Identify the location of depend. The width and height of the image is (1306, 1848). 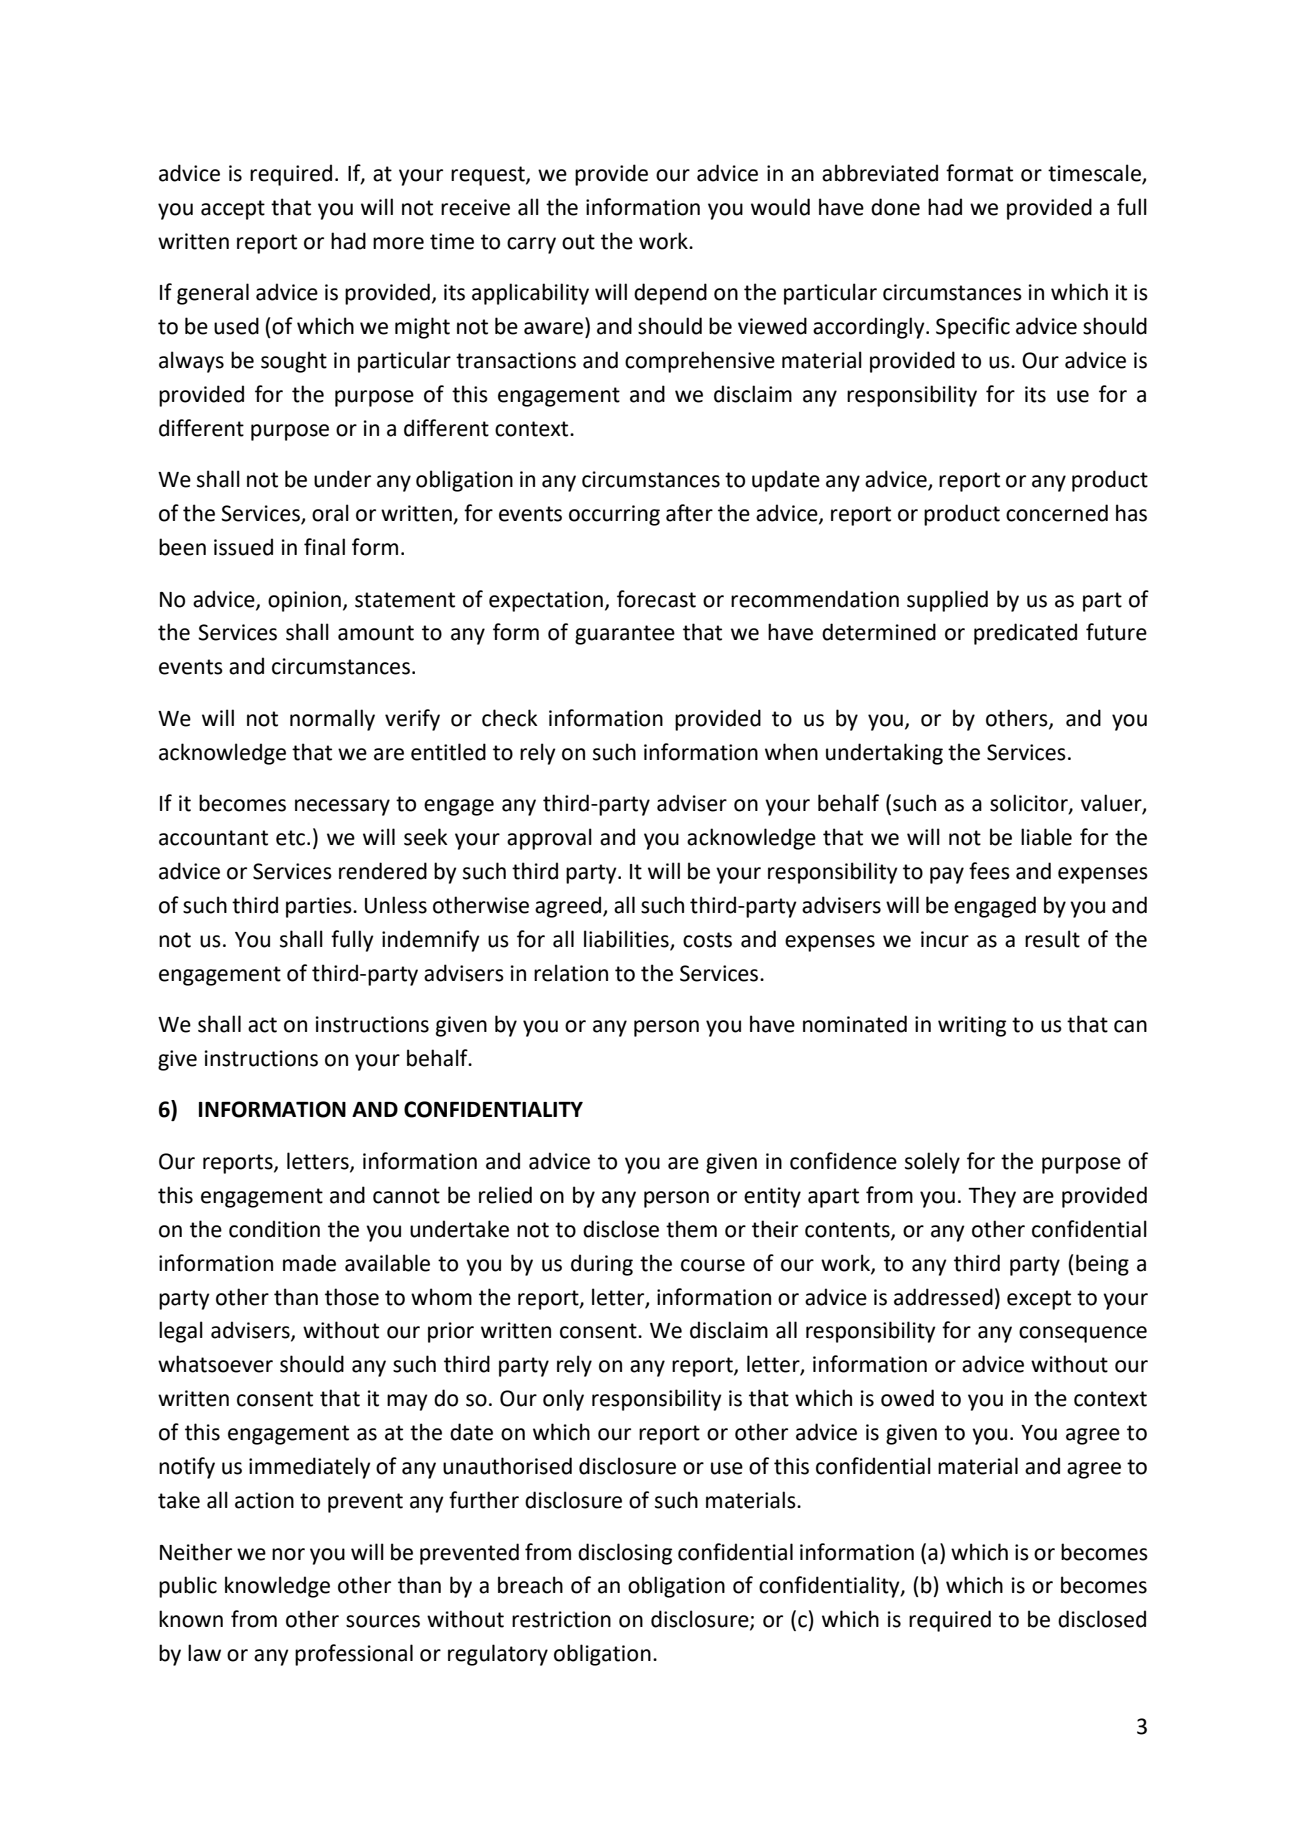
(670, 294).
